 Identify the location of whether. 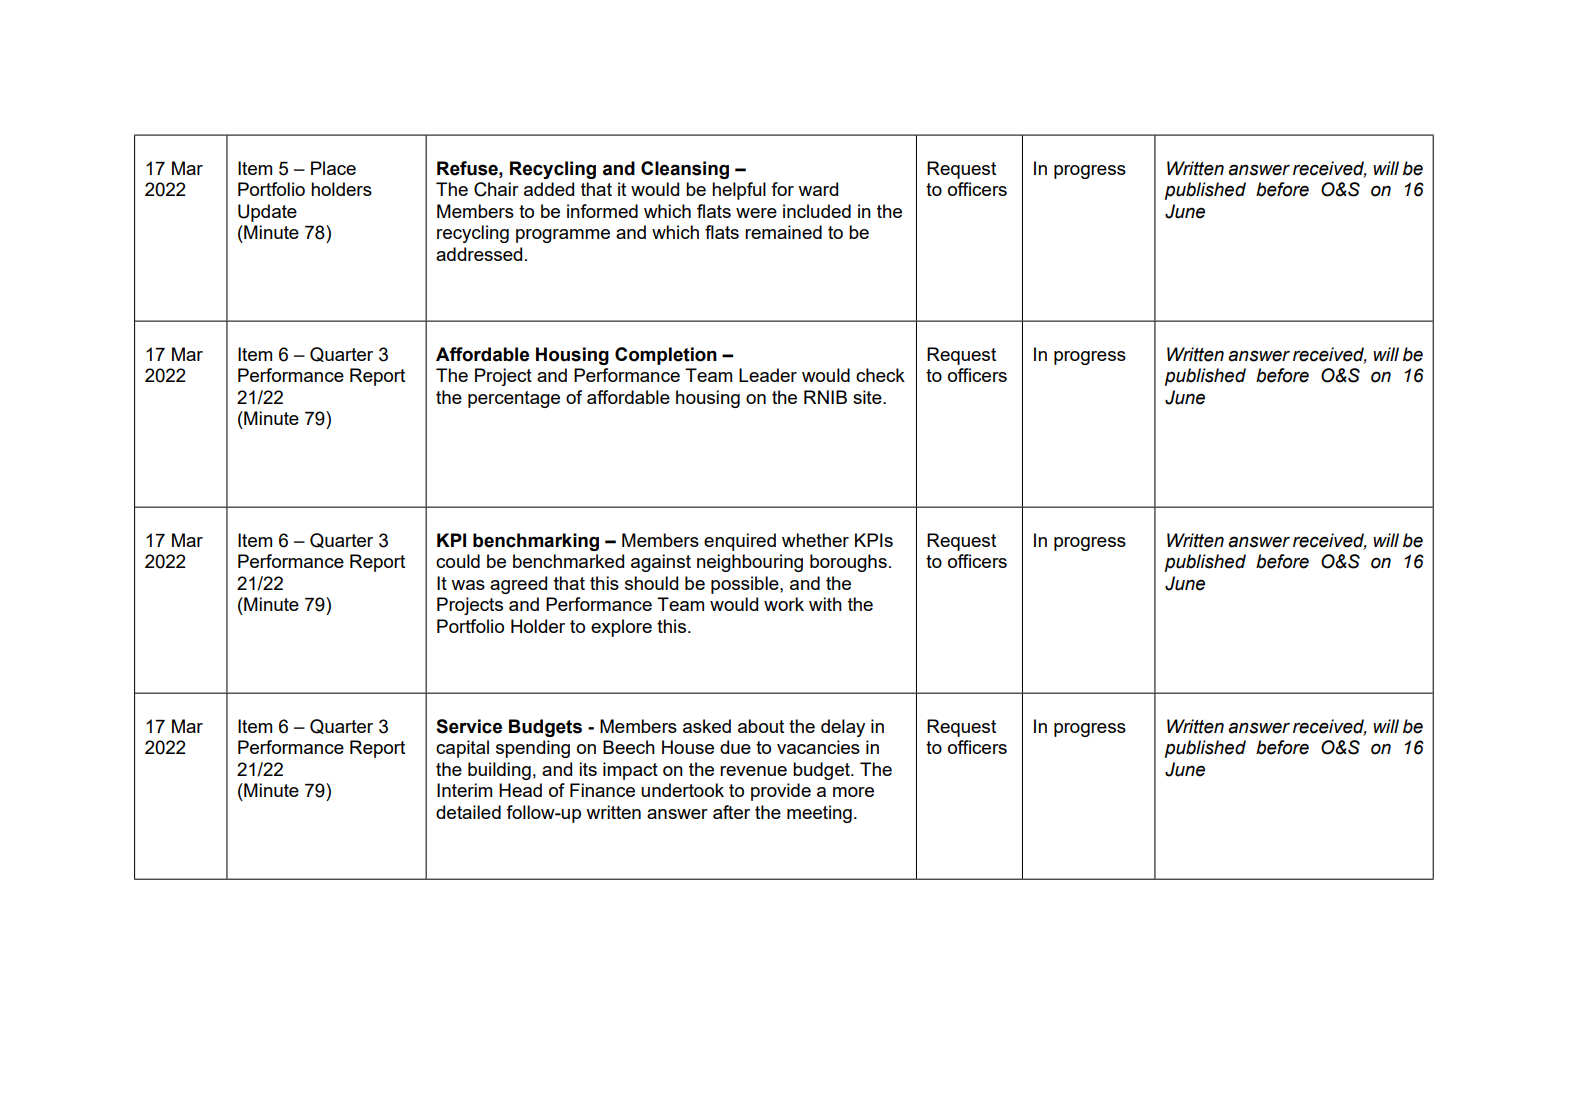
(815, 540).
